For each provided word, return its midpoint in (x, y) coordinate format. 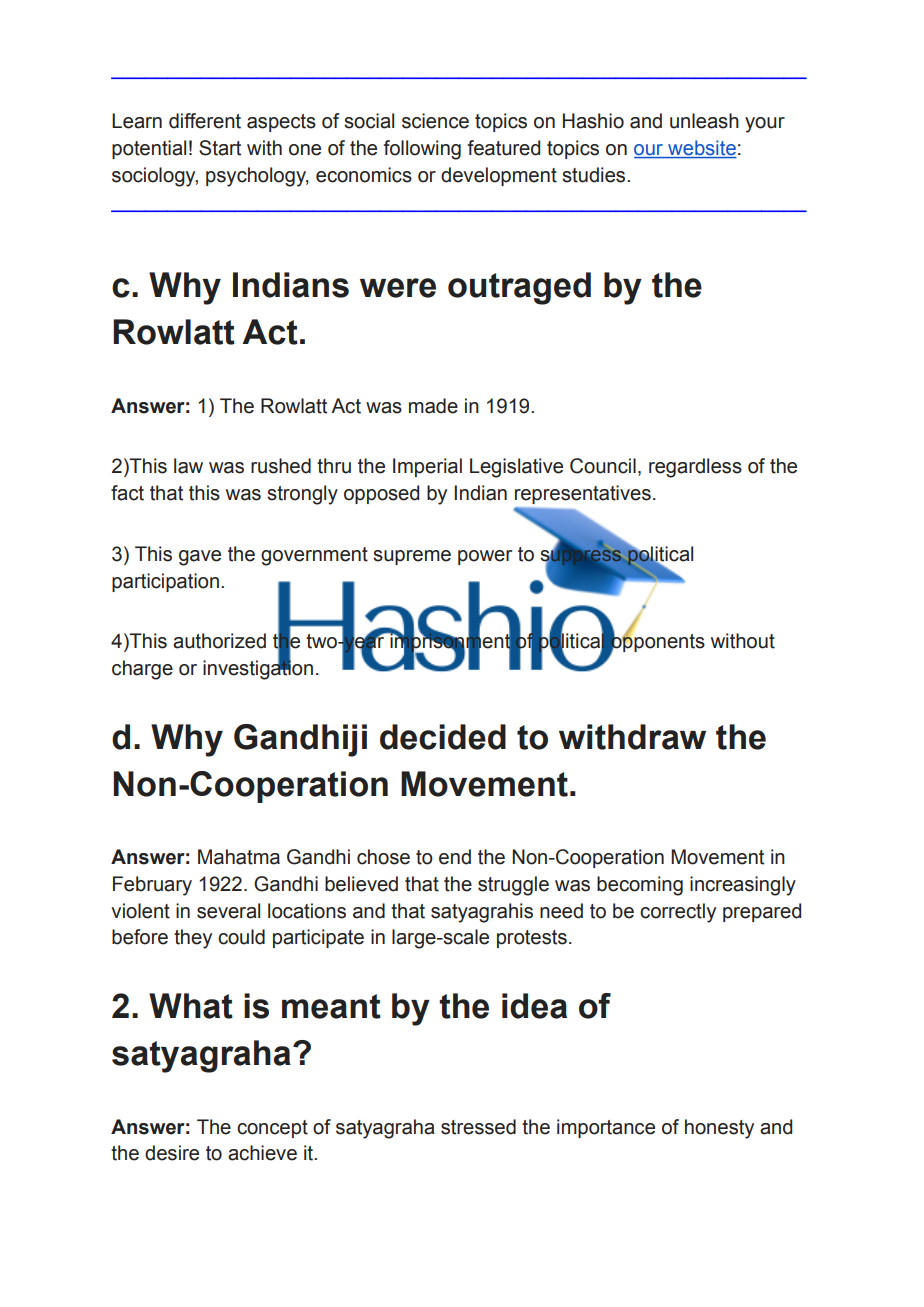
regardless (695, 468)
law (188, 466)
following (422, 150)
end (455, 857)
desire (172, 1153)
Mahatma (239, 857)
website (701, 149)
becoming (640, 886)
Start (220, 148)
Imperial (427, 467)
